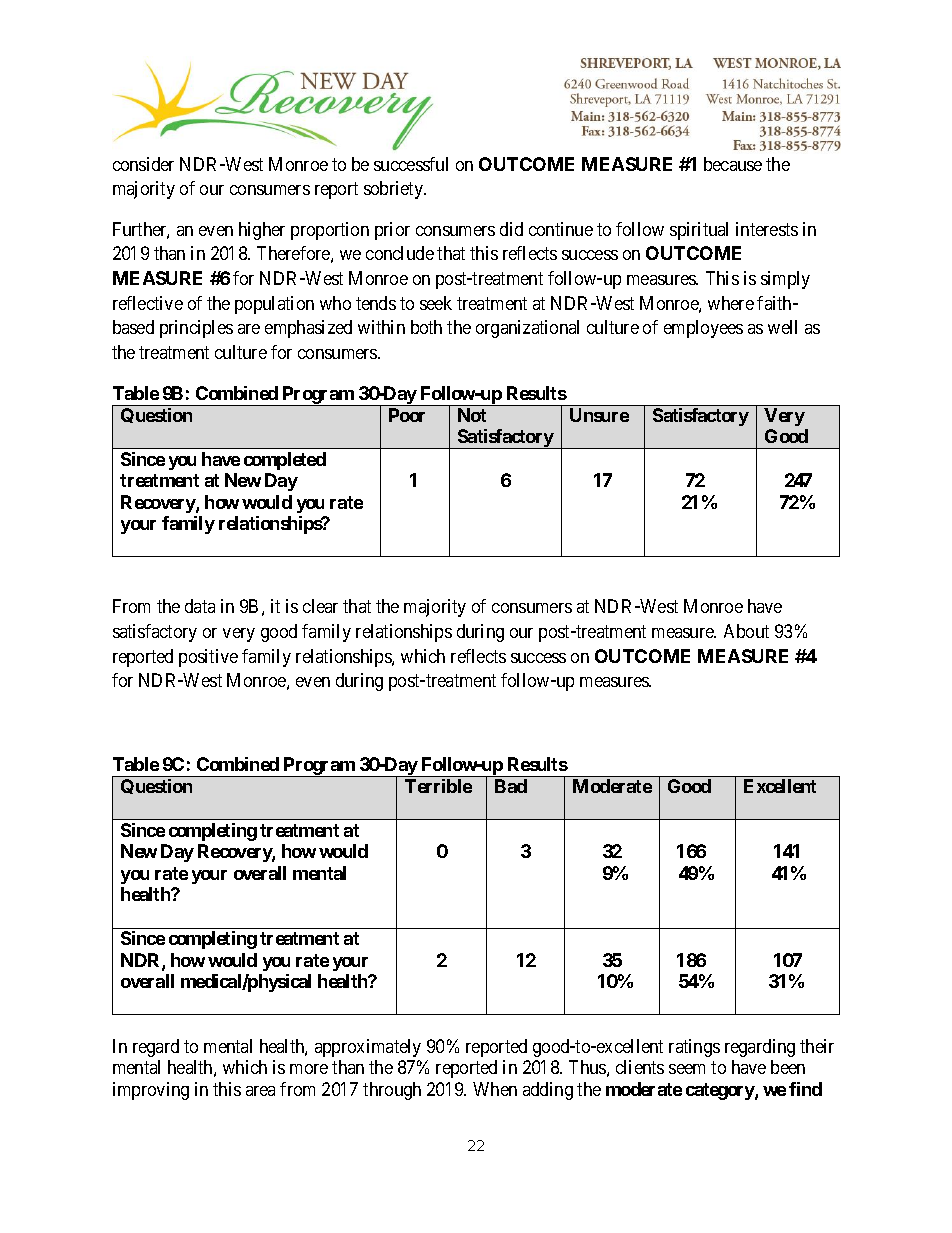 The width and height of the screenshot is (952, 1233). Describe the element at coordinates (200, 606) in the screenshot. I see `data` at that location.
